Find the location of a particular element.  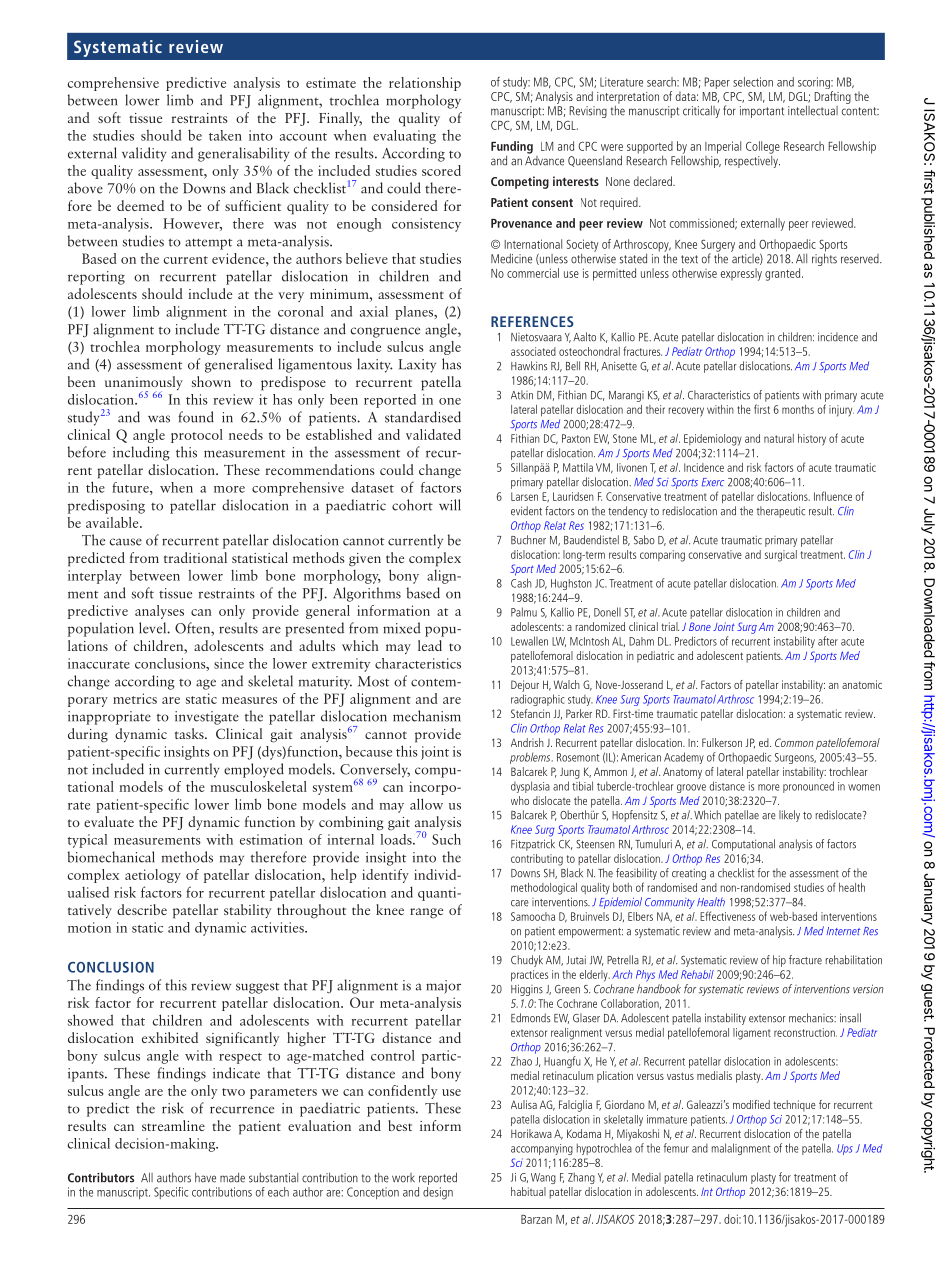

taken is located at coordinates (225, 135).
